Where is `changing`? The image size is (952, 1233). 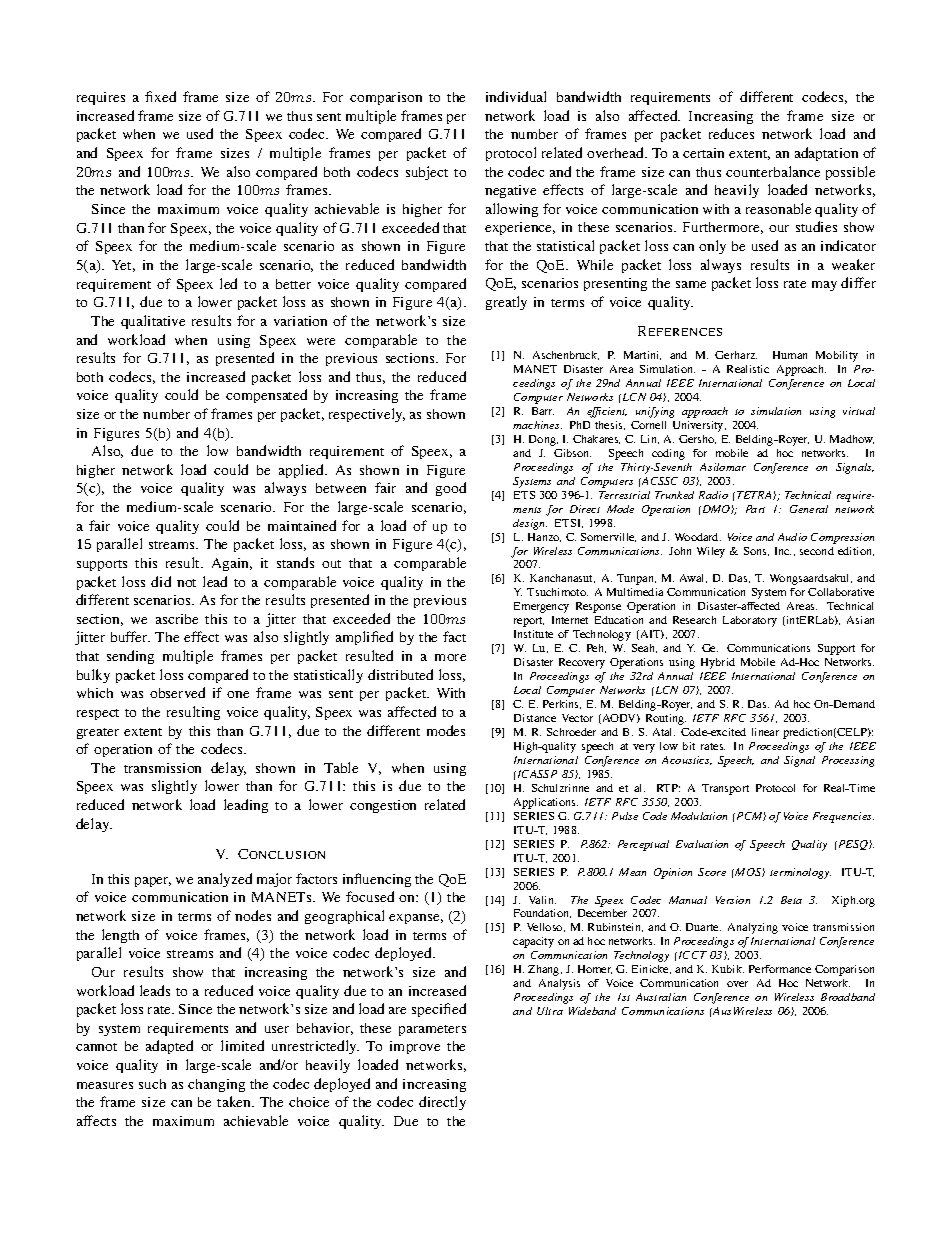 changing is located at coordinates (216, 1085).
